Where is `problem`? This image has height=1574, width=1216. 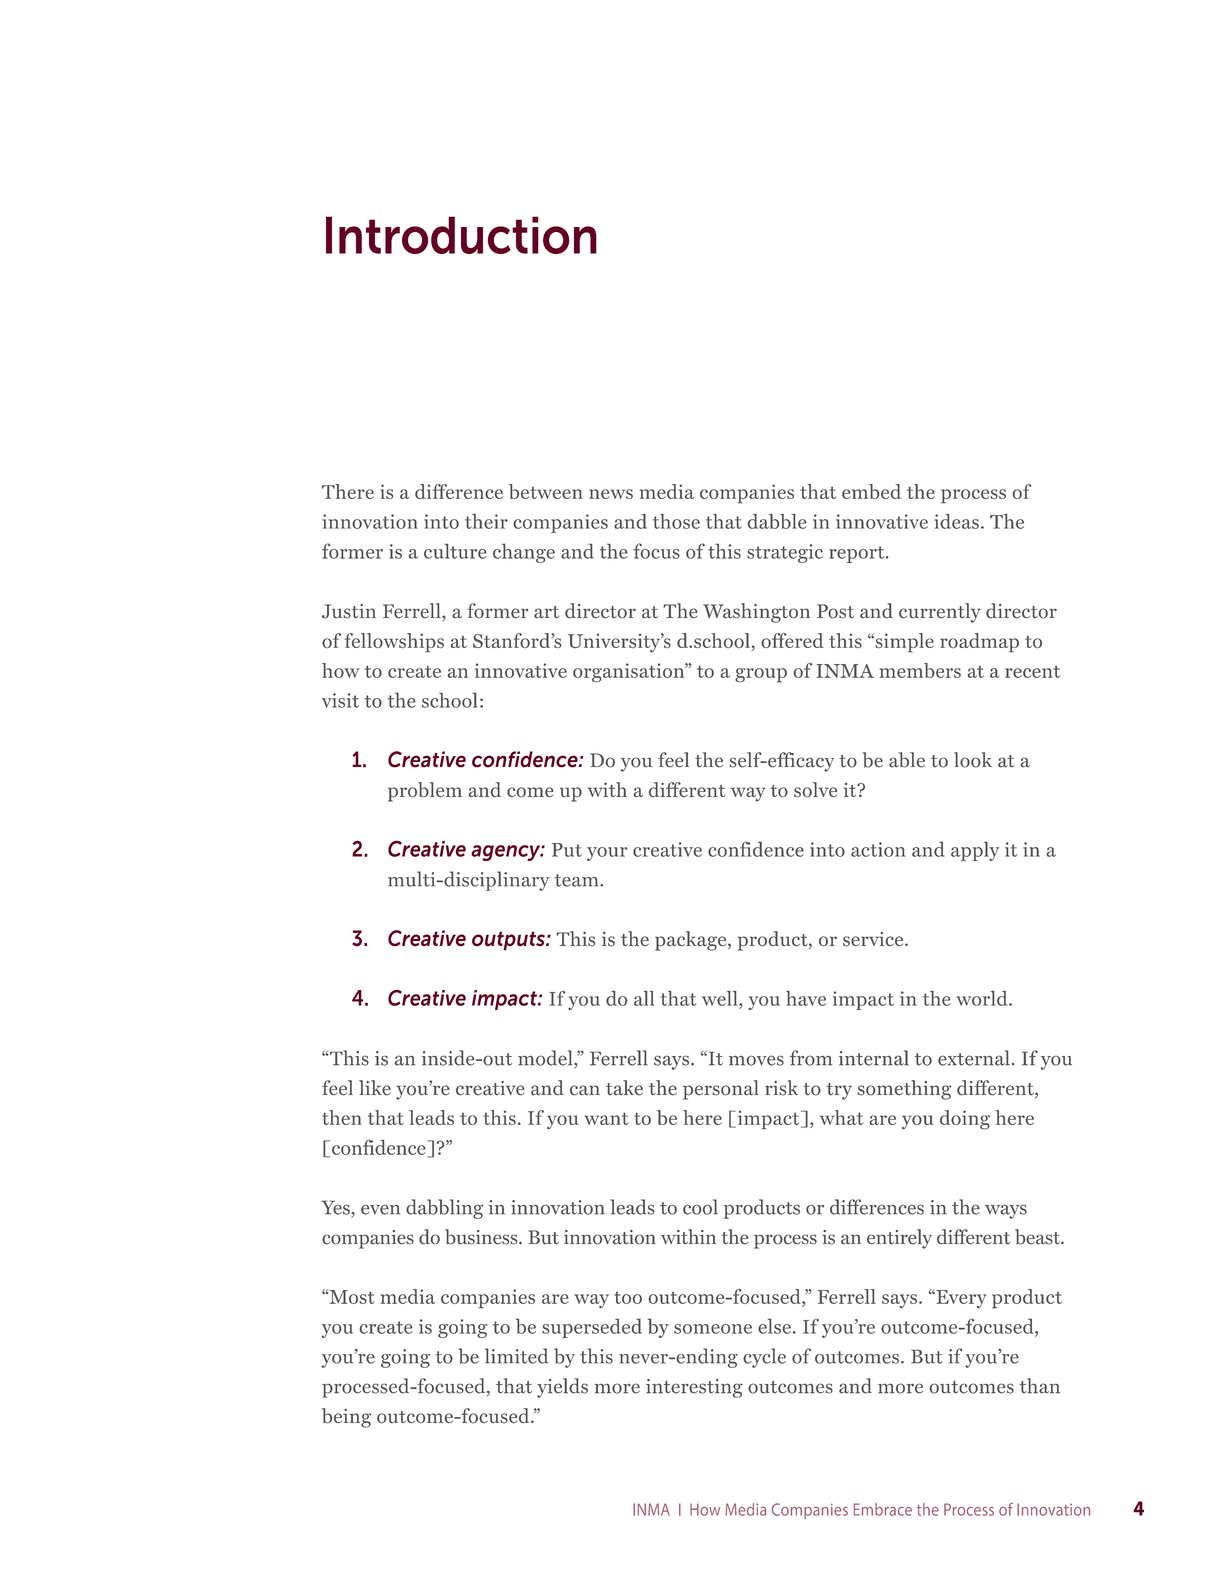
problem is located at coordinates (425, 792).
